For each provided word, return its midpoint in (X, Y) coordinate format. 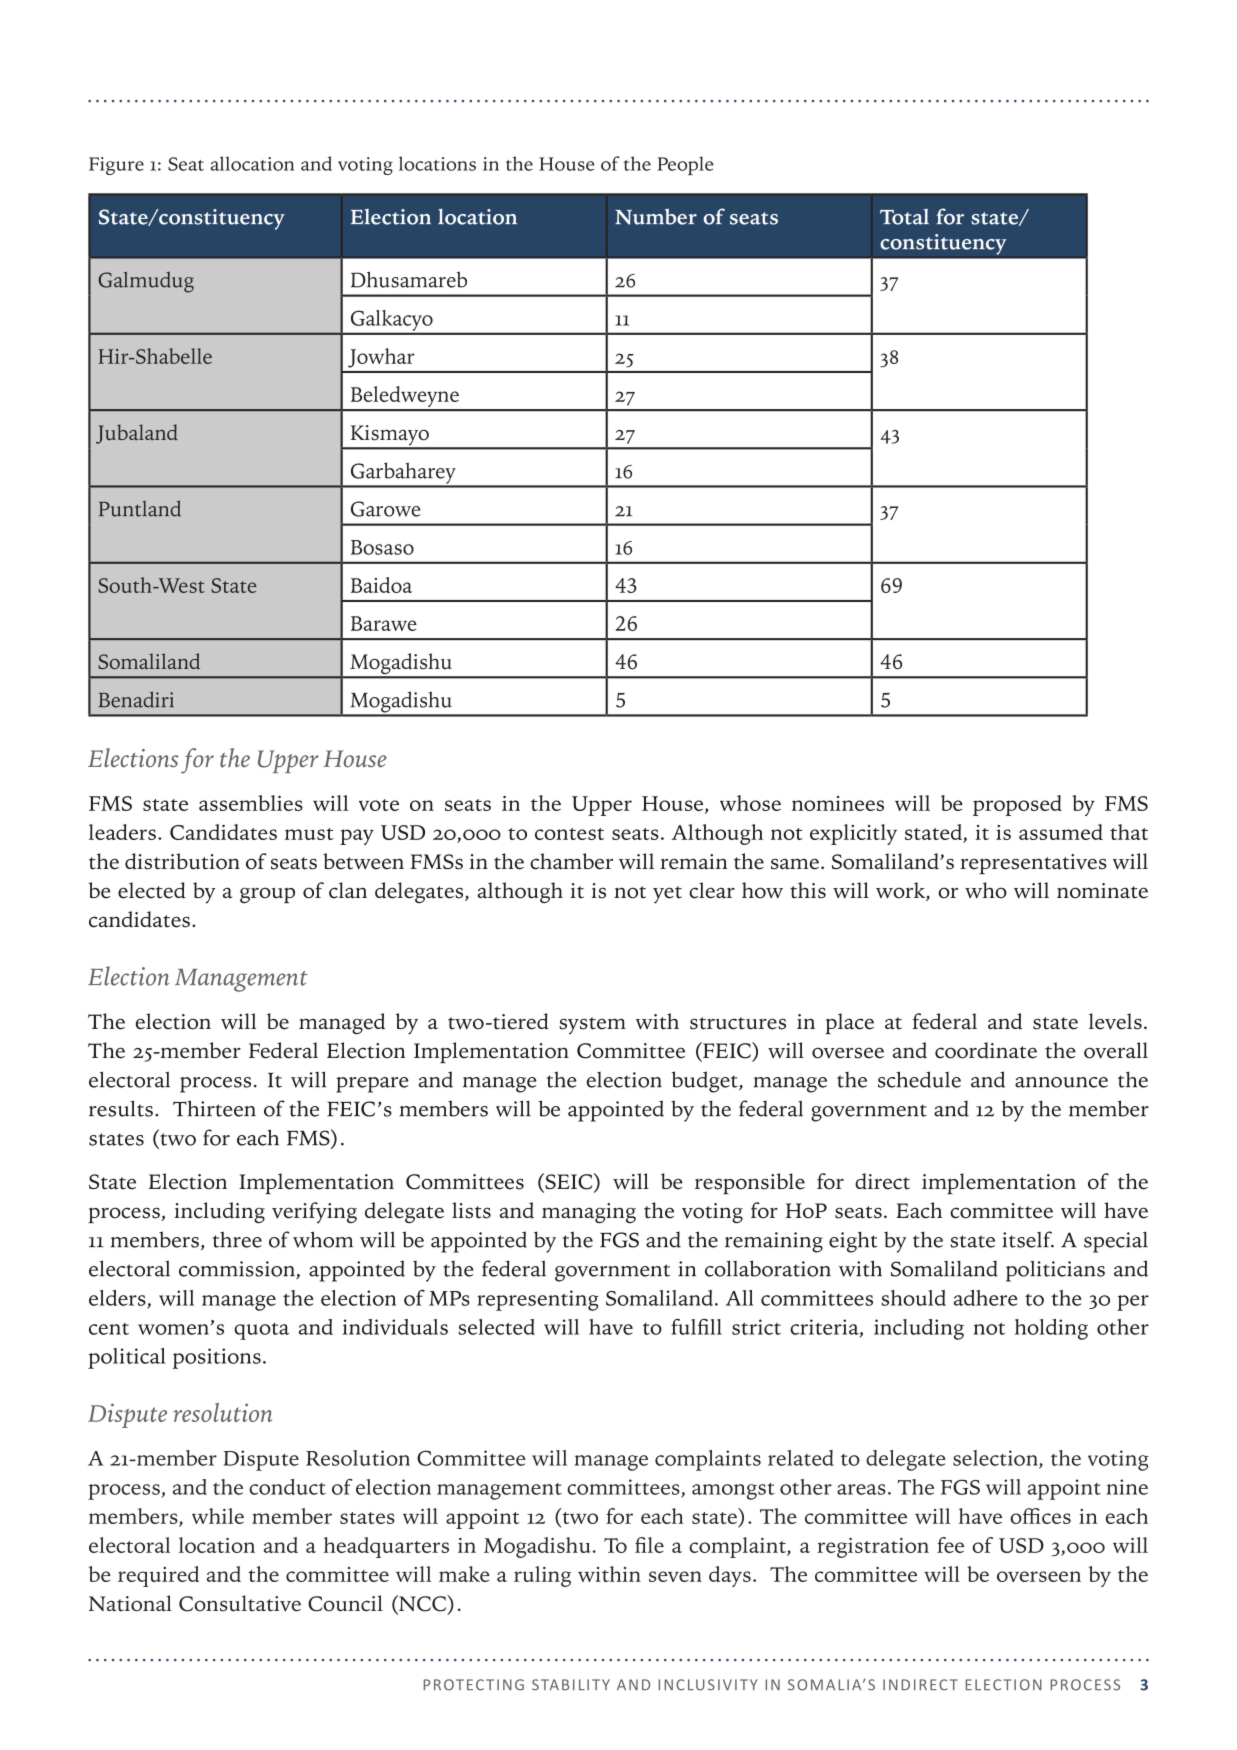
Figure (116, 166)
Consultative (240, 1603)
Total (904, 217)
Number (656, 216)
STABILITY (571, 1685)
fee (950, 1545)
